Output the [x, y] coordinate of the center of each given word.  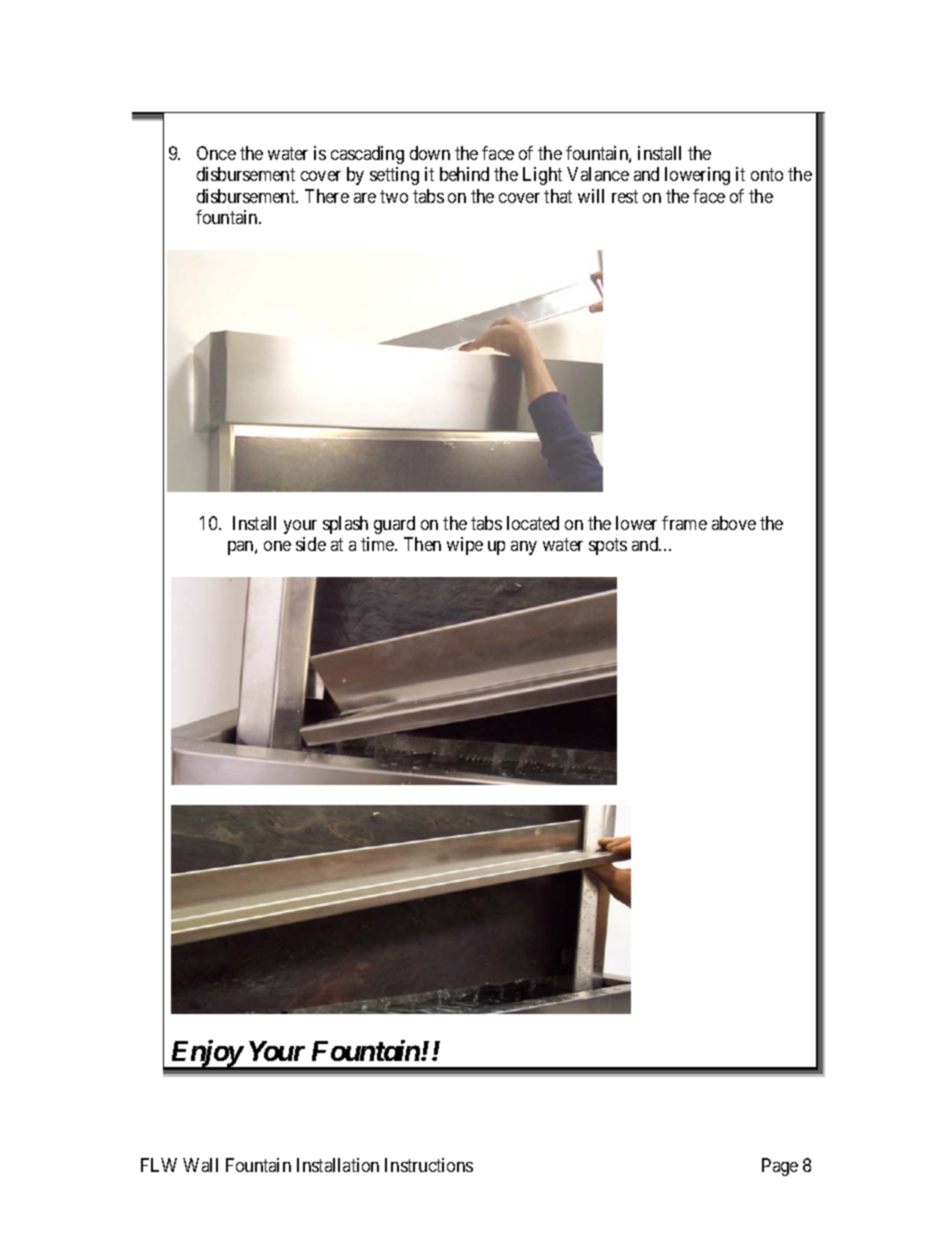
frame [684, 523]
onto [767, 174]
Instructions [429, 1165]
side [311, 544]
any [524, 548]
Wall [200, 1165]
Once [216, 153]
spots [608, 547]
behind [464, 174]
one [277, 546]
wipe [465, 546]
